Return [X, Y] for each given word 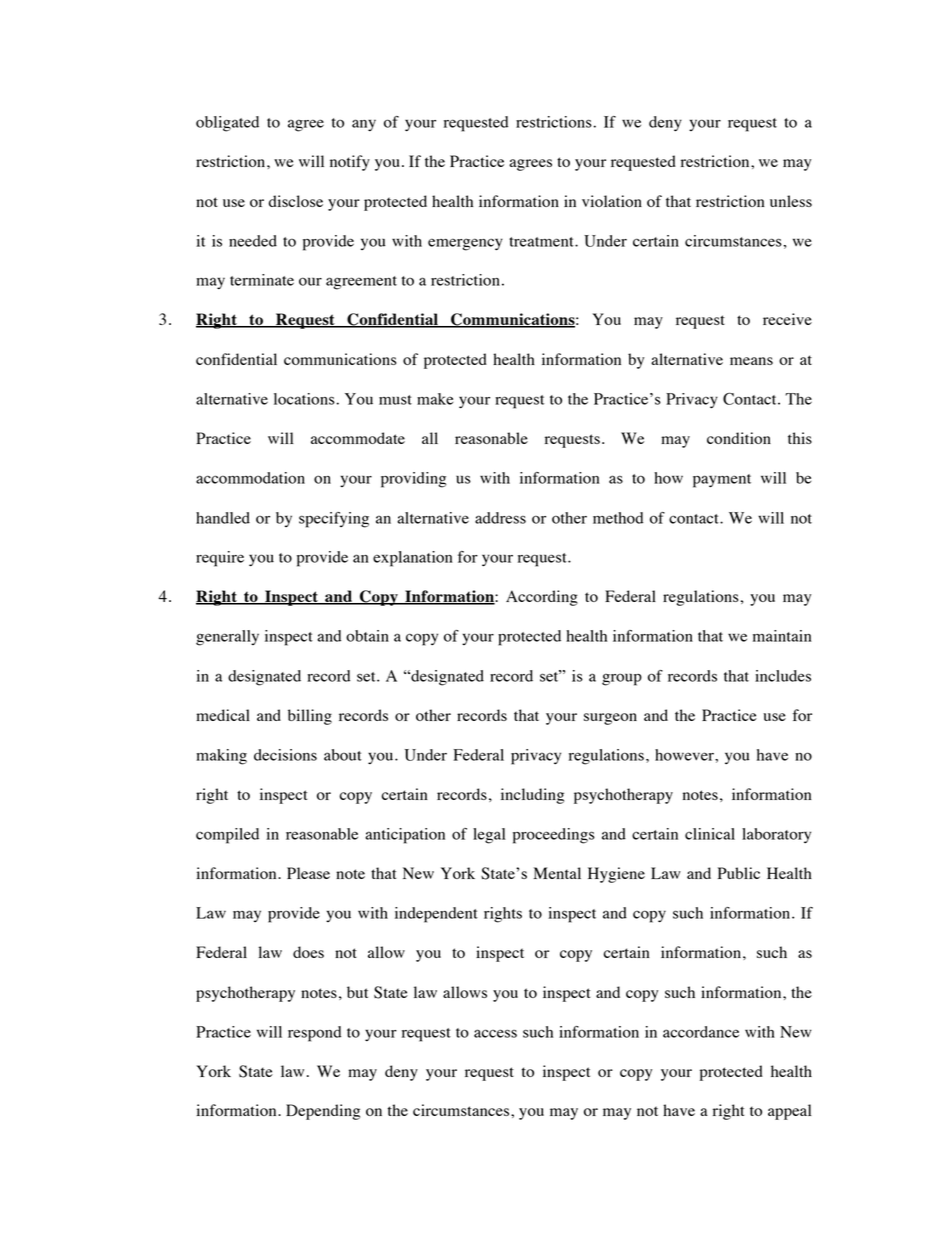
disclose [296, 201]
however [685, 755]
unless [791, 201]
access [495, 1033]
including [532, 796]
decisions [285, 755]
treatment [542, 242]
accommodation [250, 478]
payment [722, 481]
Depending [323, 1112]
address [500, 518]
